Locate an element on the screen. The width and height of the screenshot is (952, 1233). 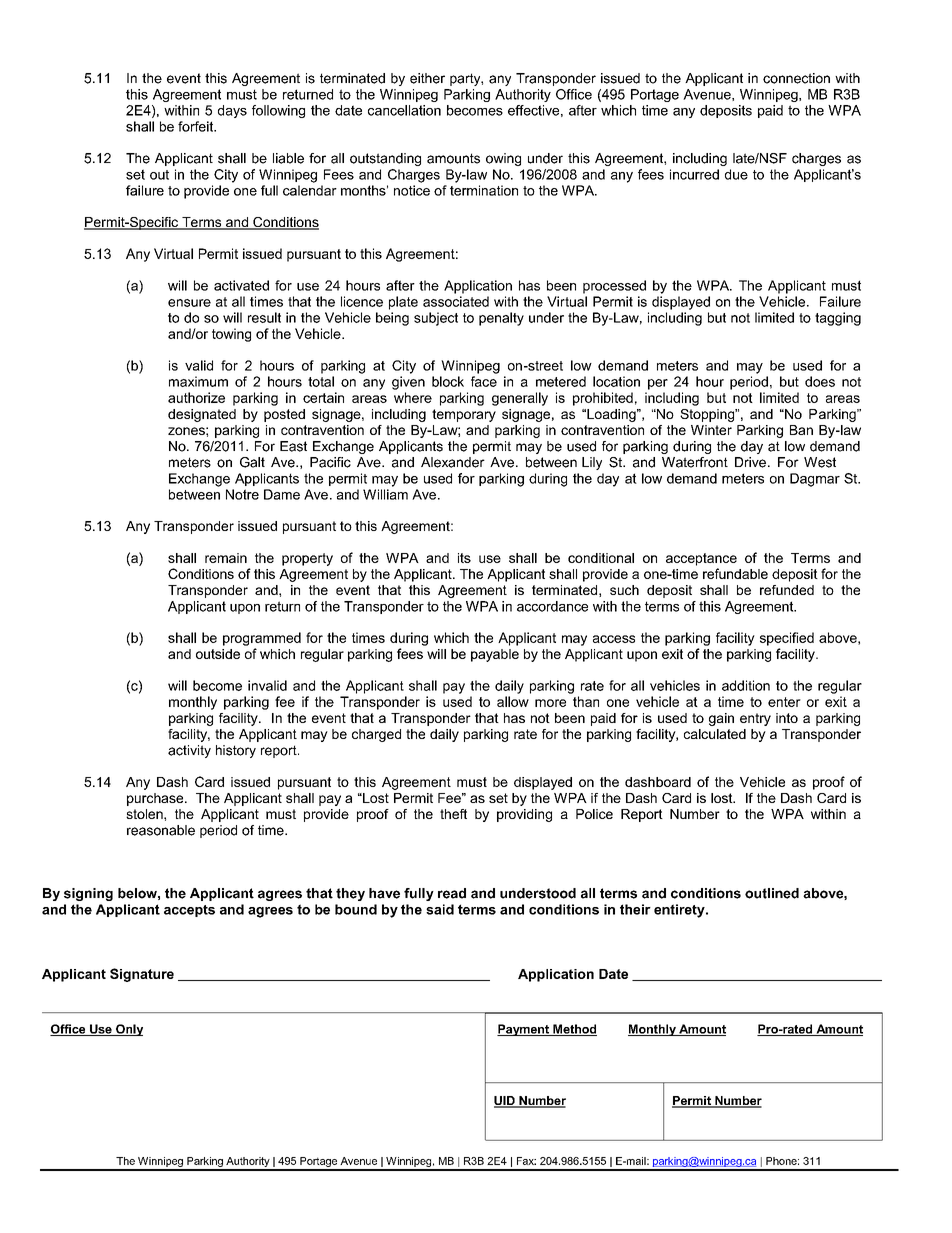
refundable is located at coordinates (735, 573).
